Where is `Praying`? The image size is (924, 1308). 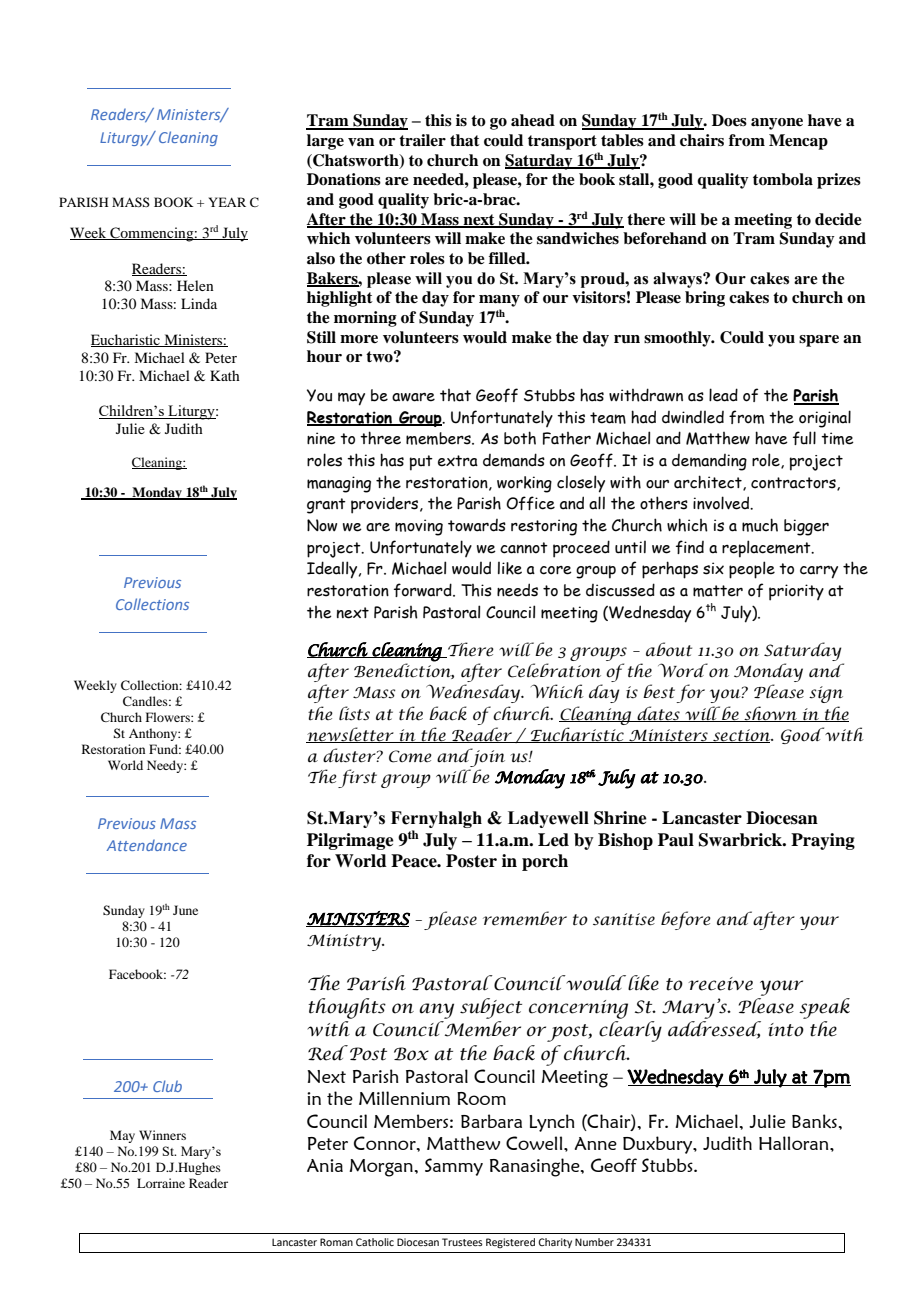
Praying is located at coordinates (823, 841).
